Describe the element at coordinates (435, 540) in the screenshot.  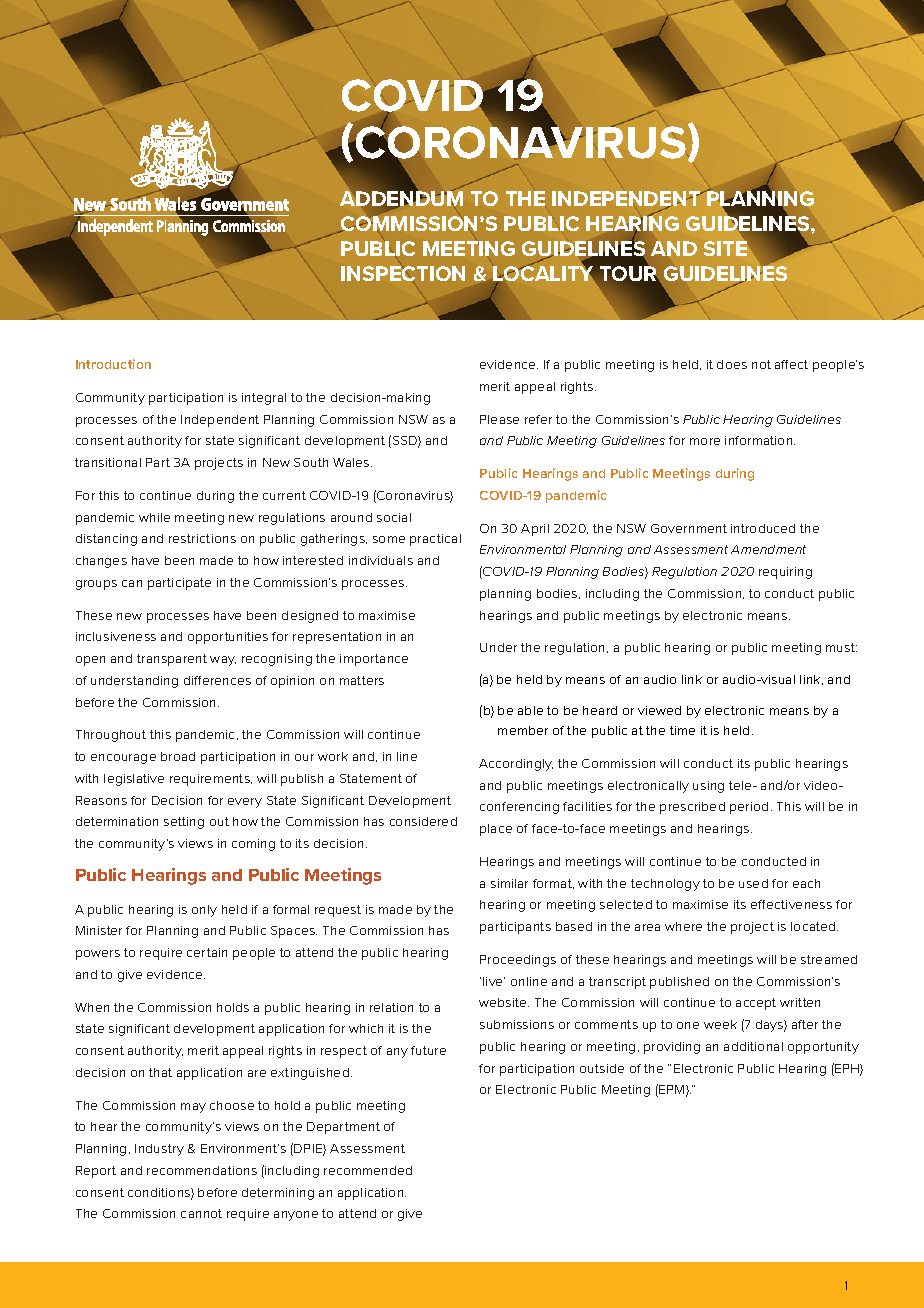
I see `practical` at that location.
